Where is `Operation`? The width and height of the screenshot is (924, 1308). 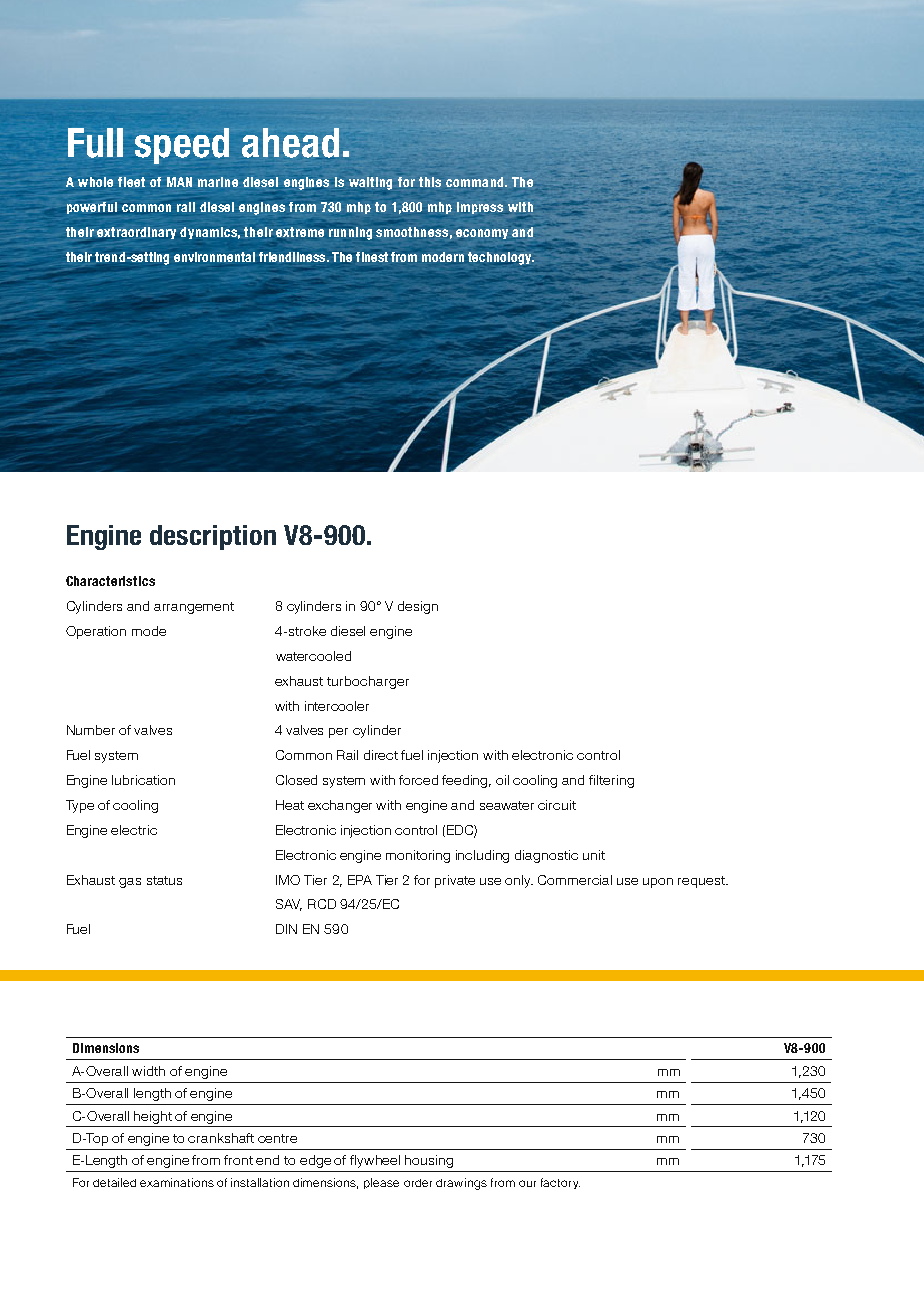
Operation is located at coordinates (96, 632).
